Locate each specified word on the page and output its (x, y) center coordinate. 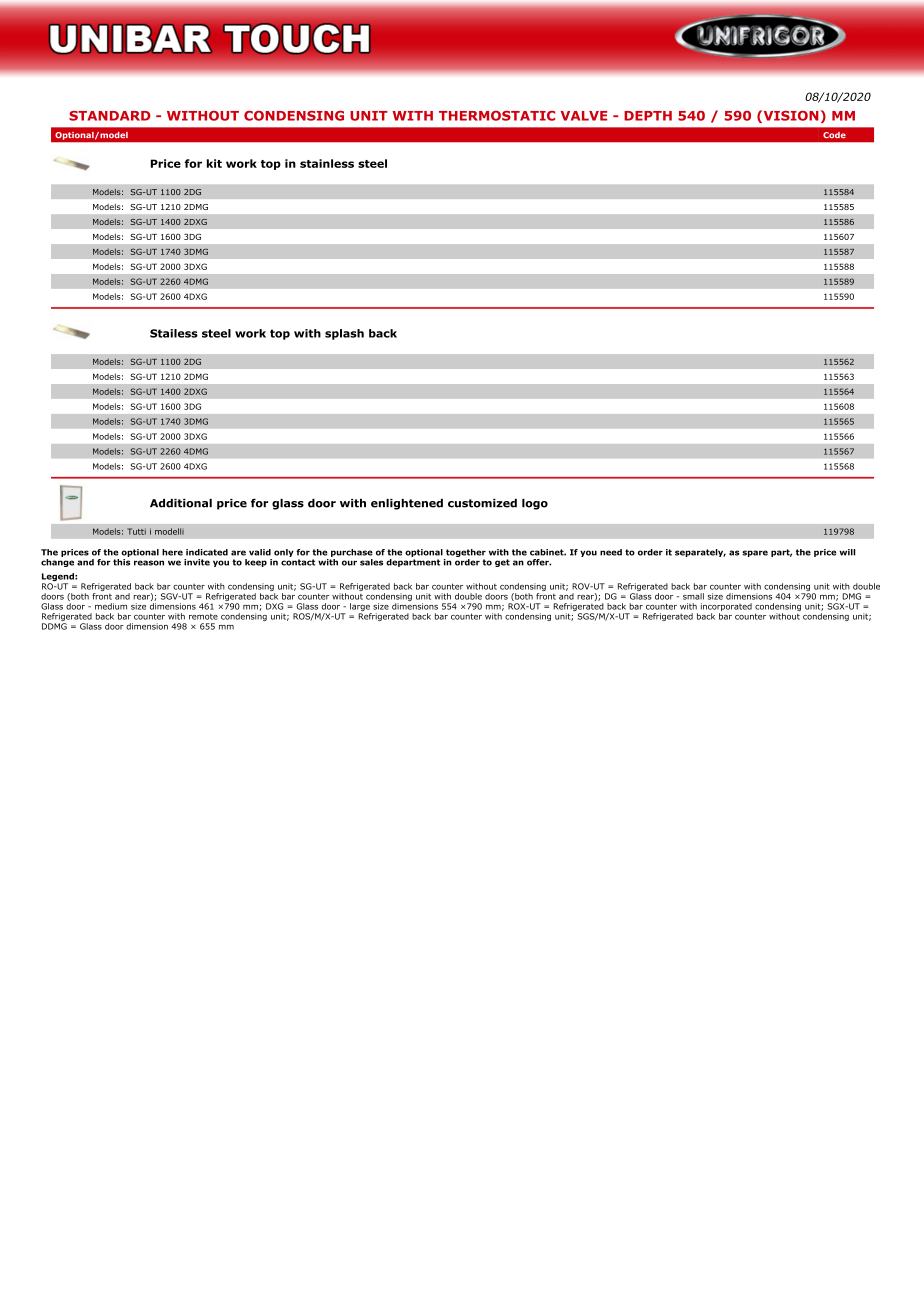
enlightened (407, 504)
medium (111, 606)
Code (834, 135)
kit (214, 163)
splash (344, 334)
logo (535, 504)
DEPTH (648, 116)
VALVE (584, 116)
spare (755, 553)
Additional (181, 503)
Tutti (136, 531)
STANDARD (110, 116)
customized (482, 503)
